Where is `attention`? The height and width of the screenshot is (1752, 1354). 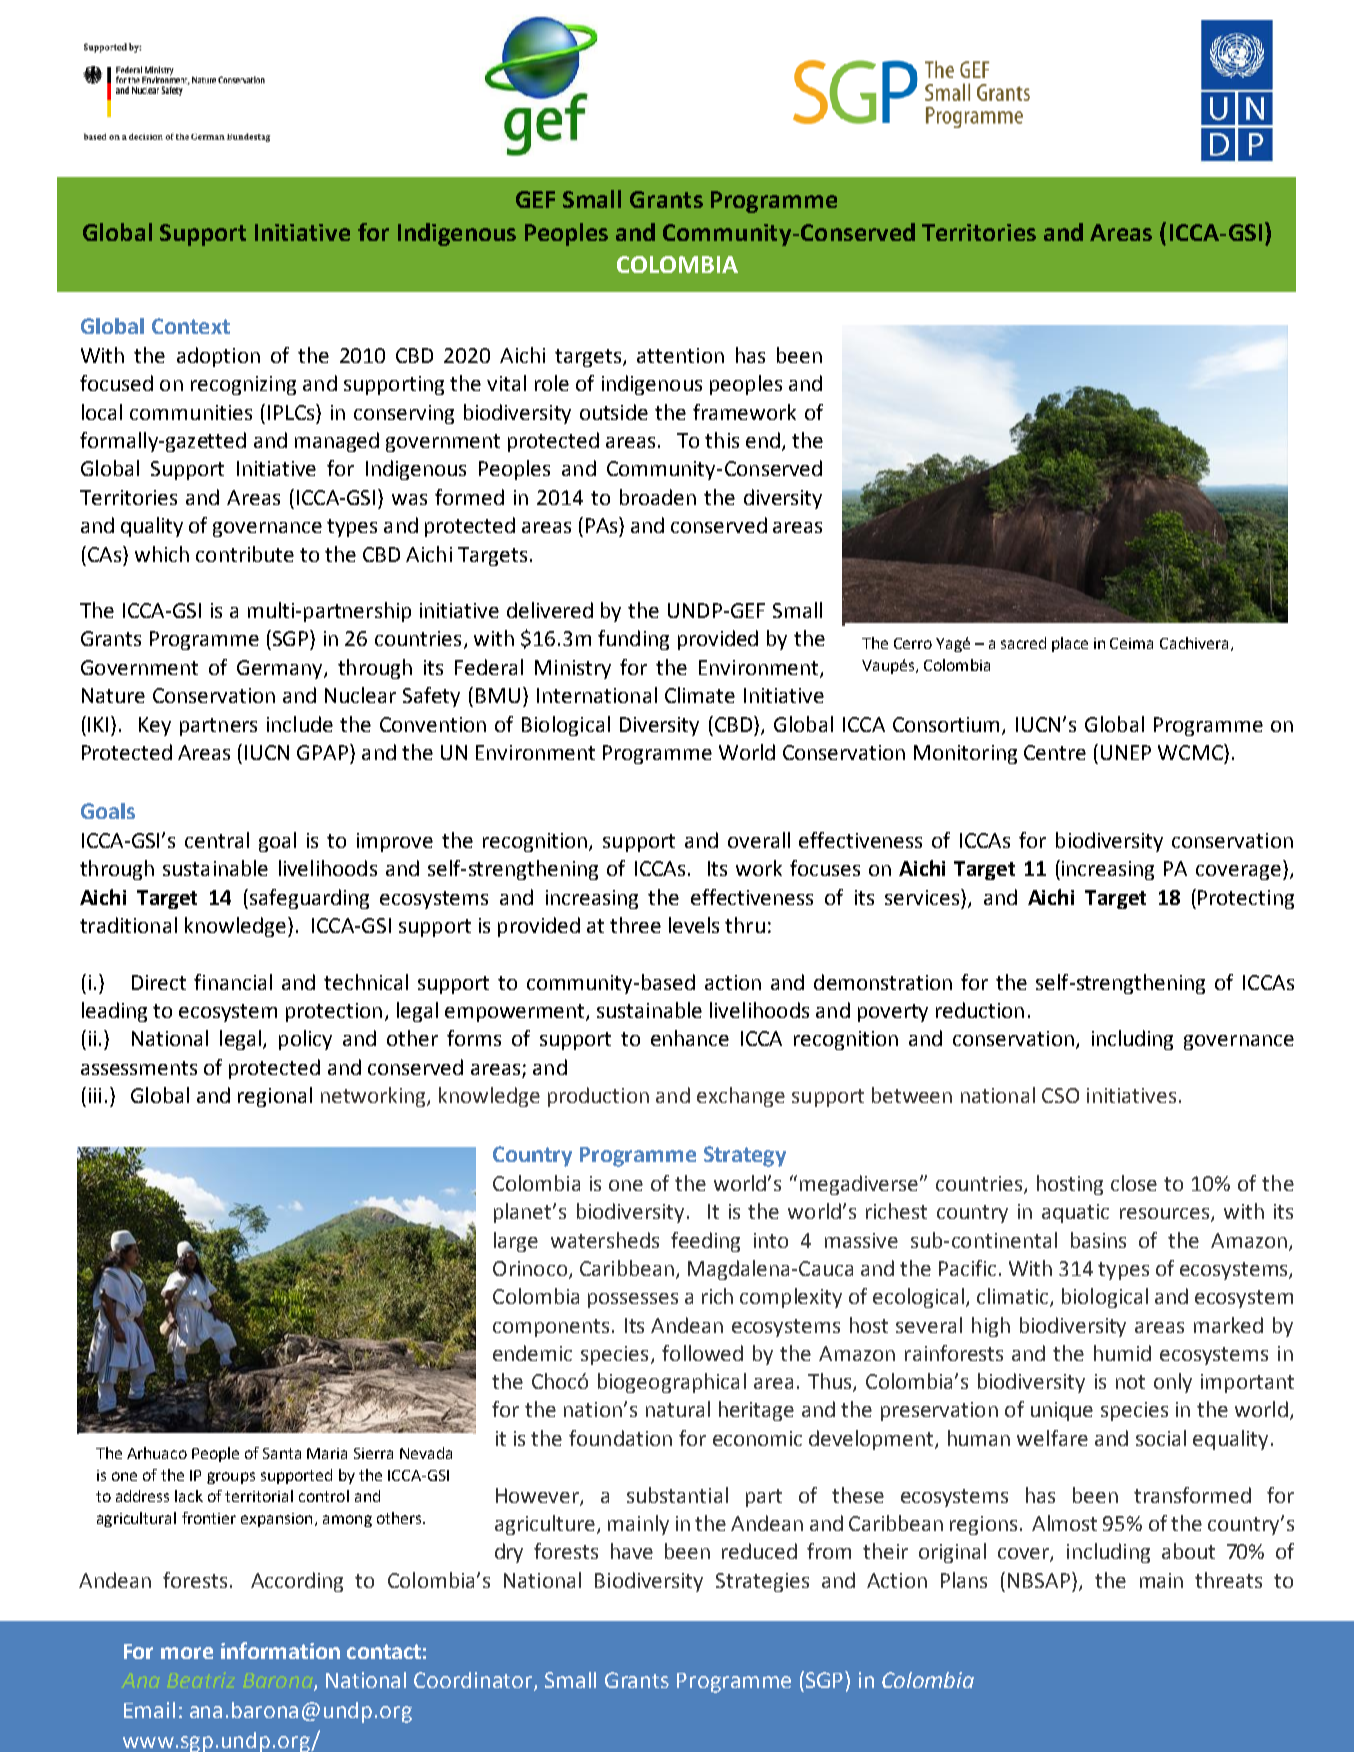 attention is located at coordinates (680, 355).
